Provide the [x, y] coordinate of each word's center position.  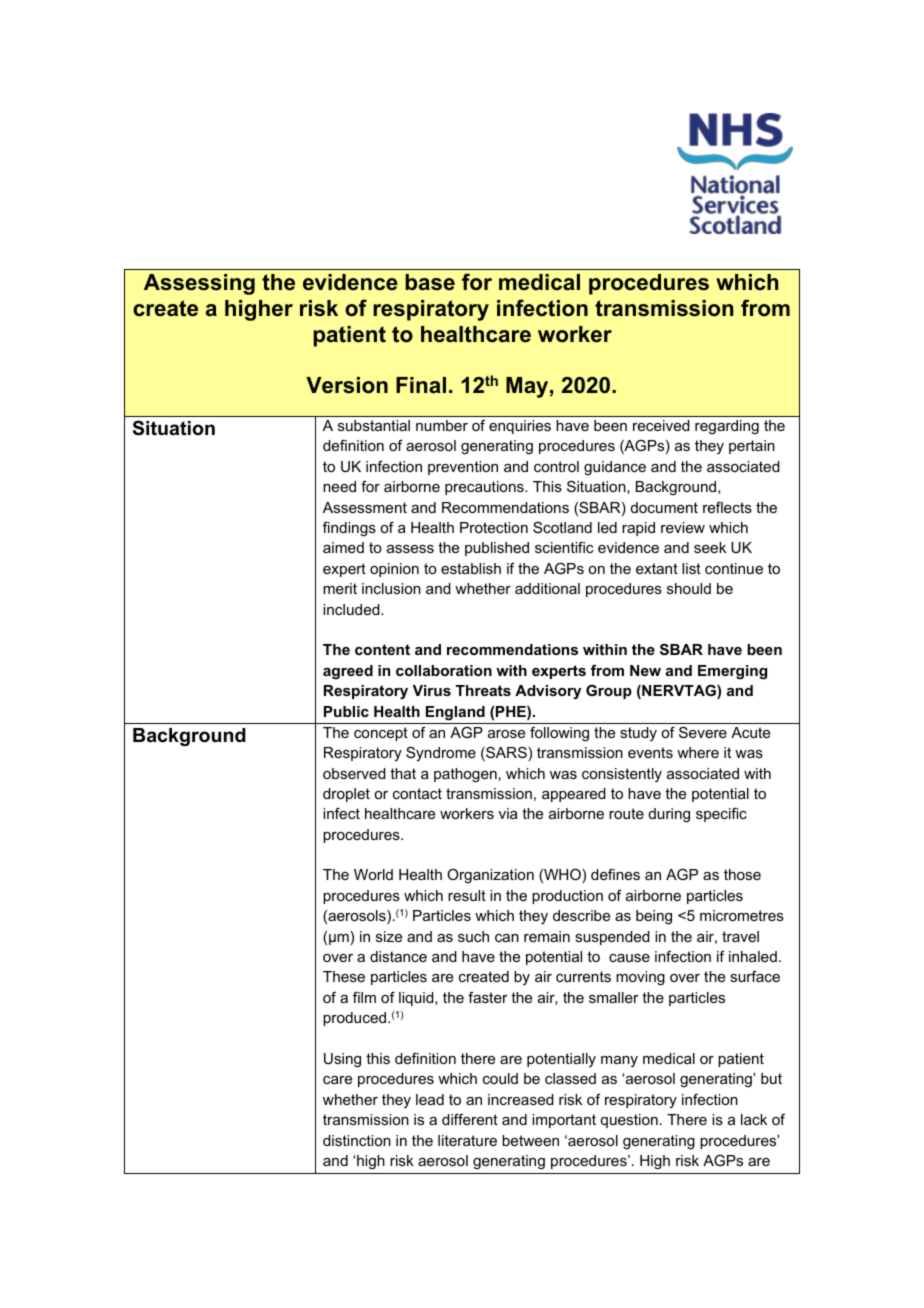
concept [381, 734]
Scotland [562, 527]
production [567, 897]
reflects [727, 507]
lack [754, 1119]
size [389, 936]
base [430, 282]
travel [740, 936]
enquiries [520, 427]
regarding [727, 427]
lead [430, 1099]
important [564, 1121]
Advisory [548, 692]
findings [349, 529]
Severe [703, 732]
